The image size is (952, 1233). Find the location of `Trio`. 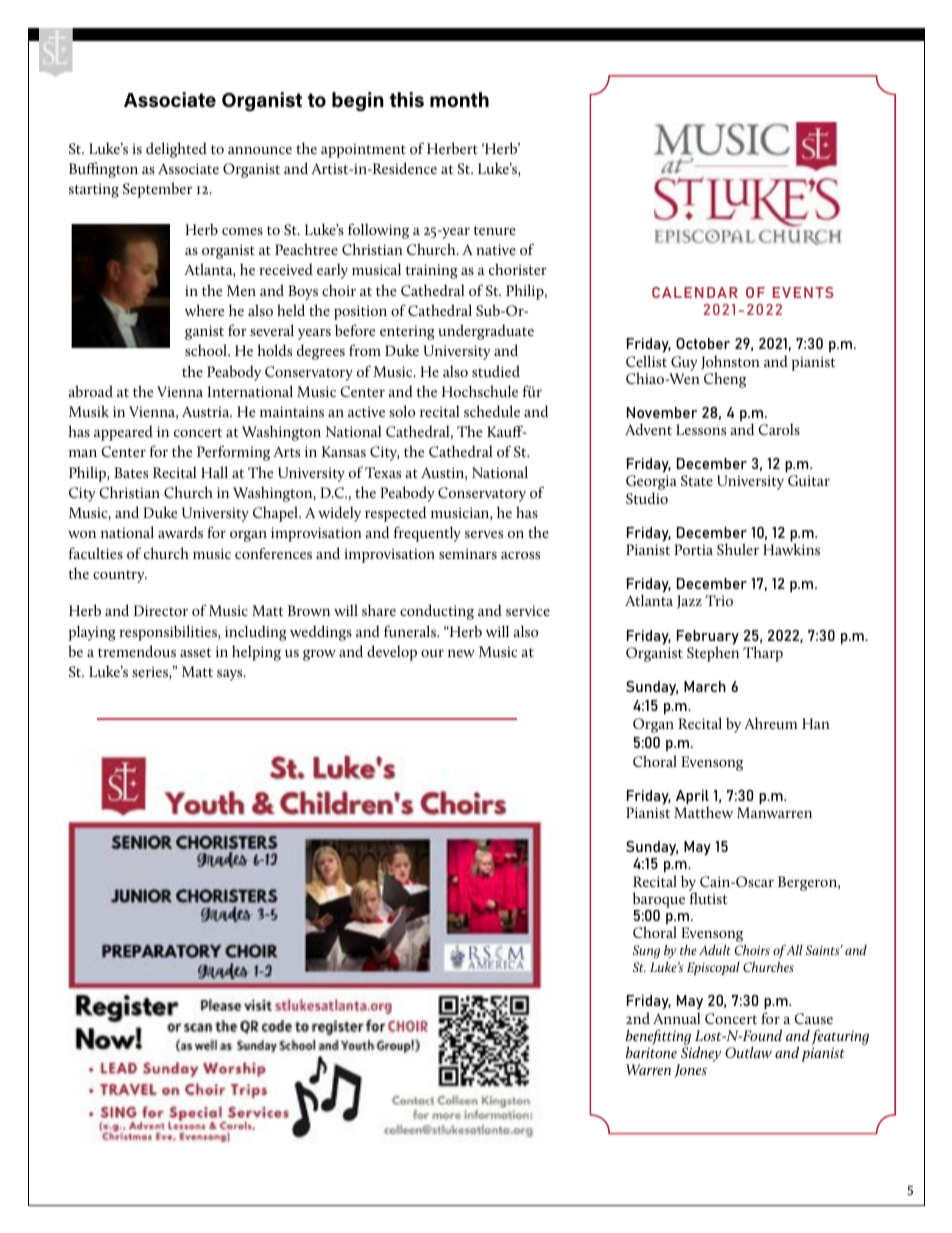

Trio is located at coordinates (719, 600).
